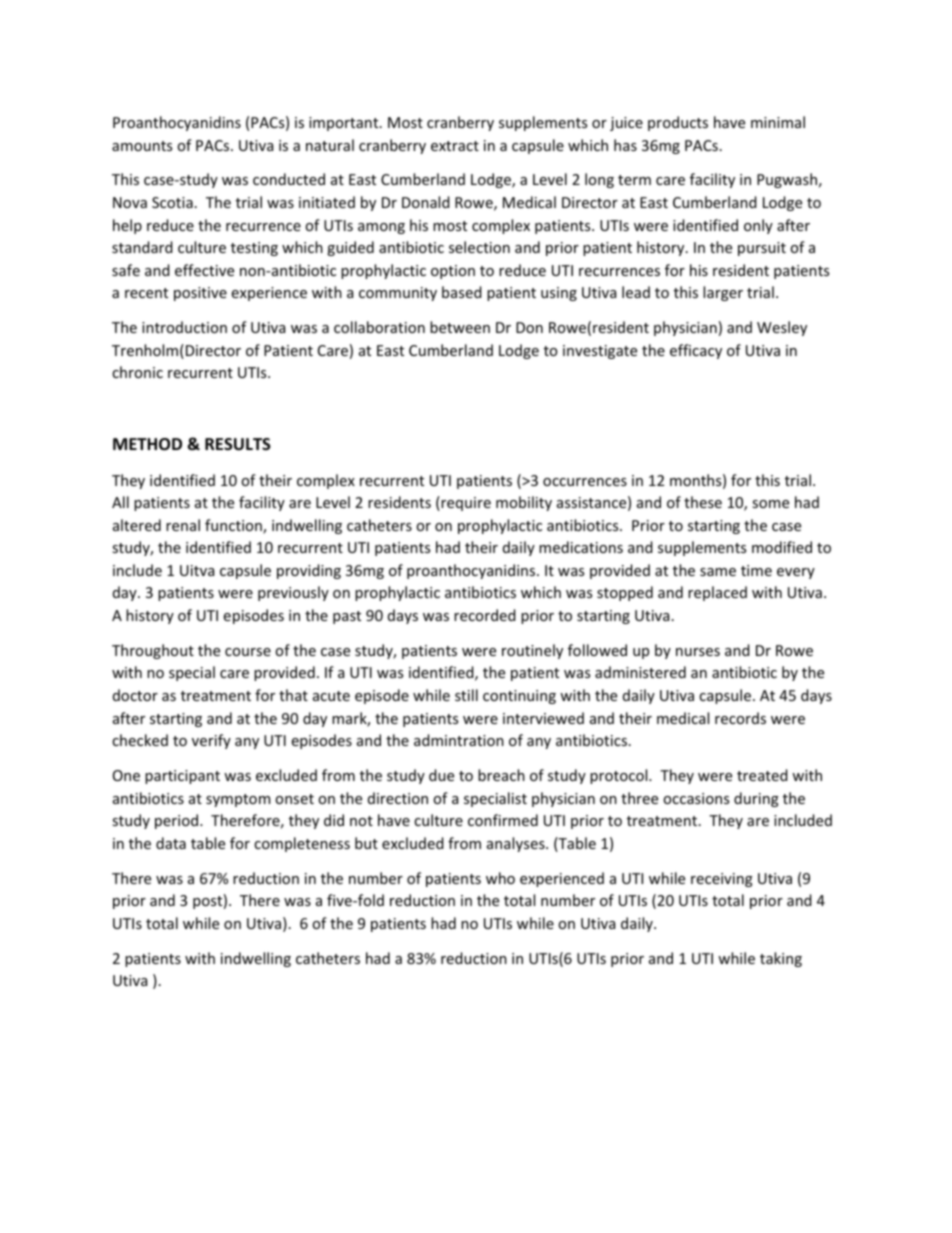 This document has height=1233, width=952. What do you see at coordinates (465, 503) in the document?
I see `require` at bounding box center [465, 503].
